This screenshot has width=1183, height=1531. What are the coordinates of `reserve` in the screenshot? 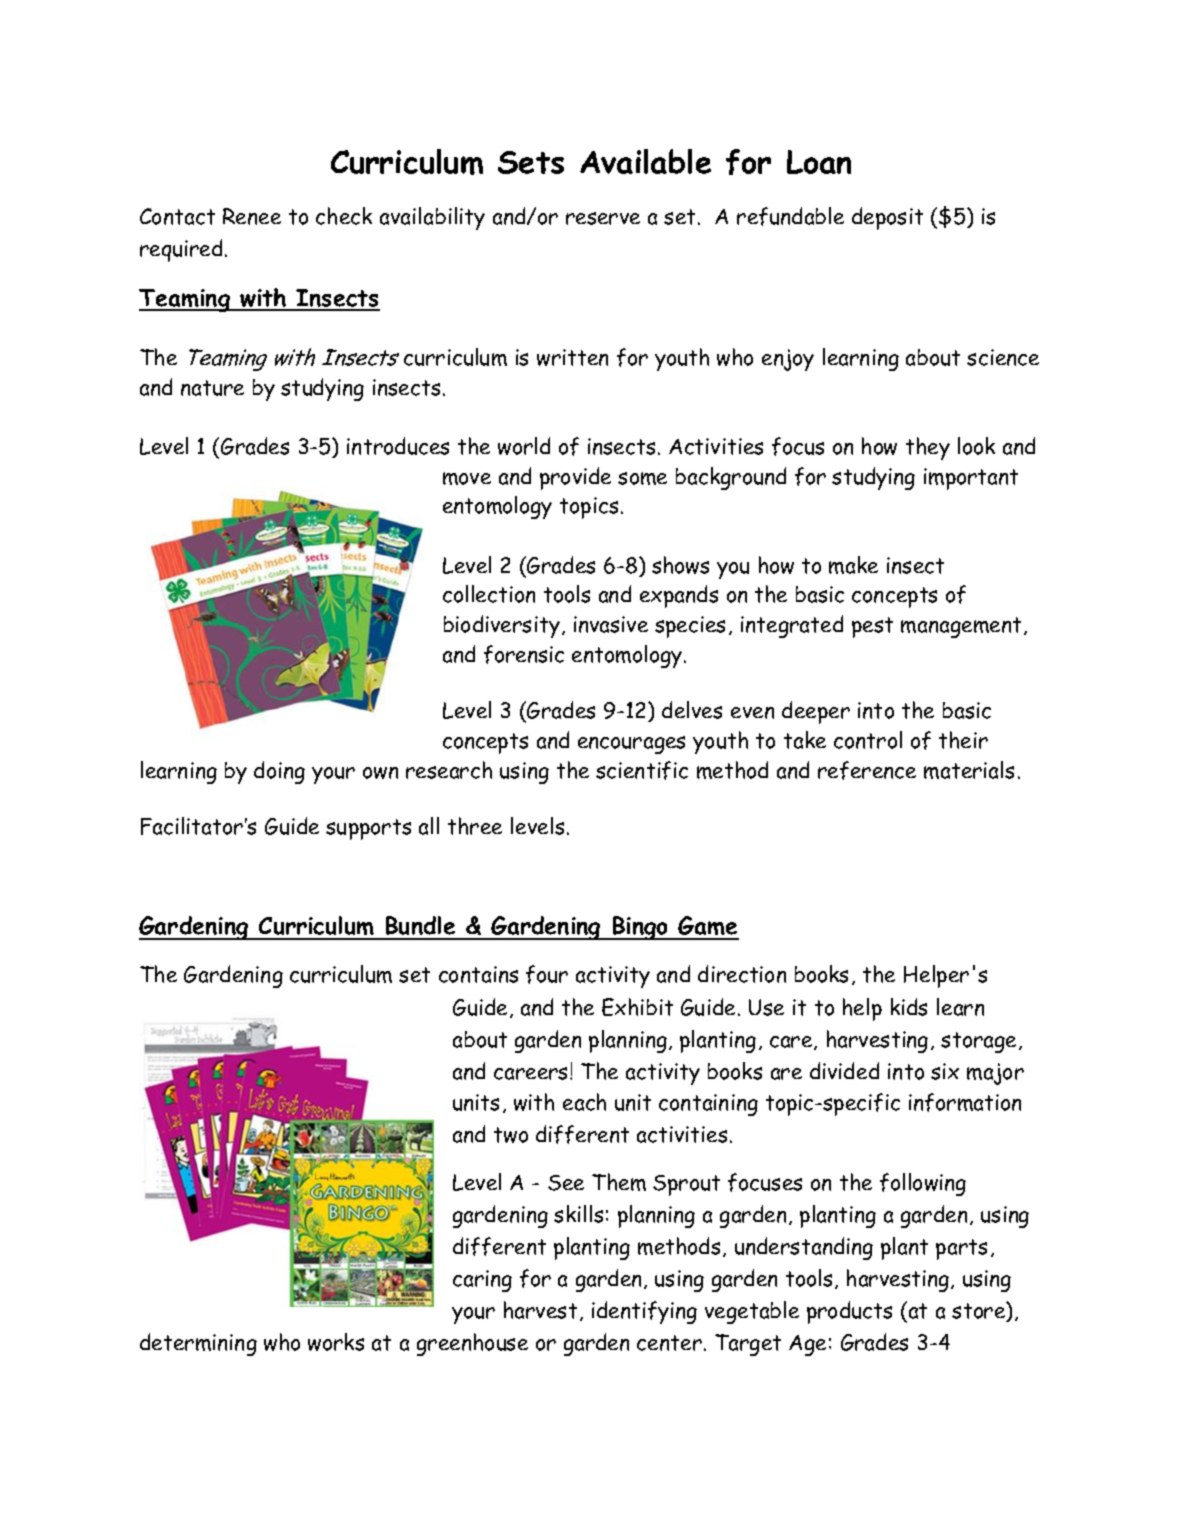 It's located at (603, 218).
